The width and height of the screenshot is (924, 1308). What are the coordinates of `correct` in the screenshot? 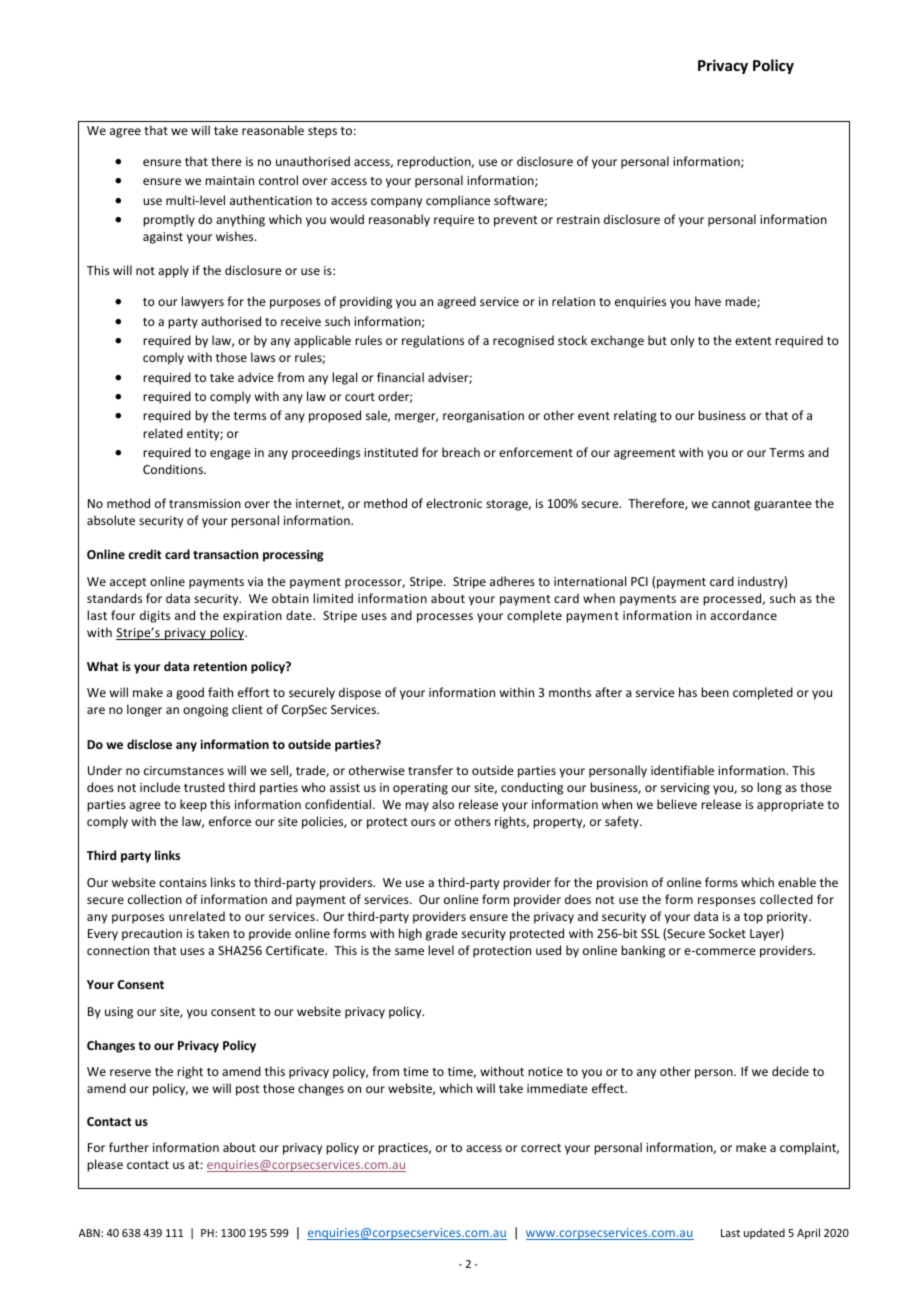 It's located at (541, 1148).
